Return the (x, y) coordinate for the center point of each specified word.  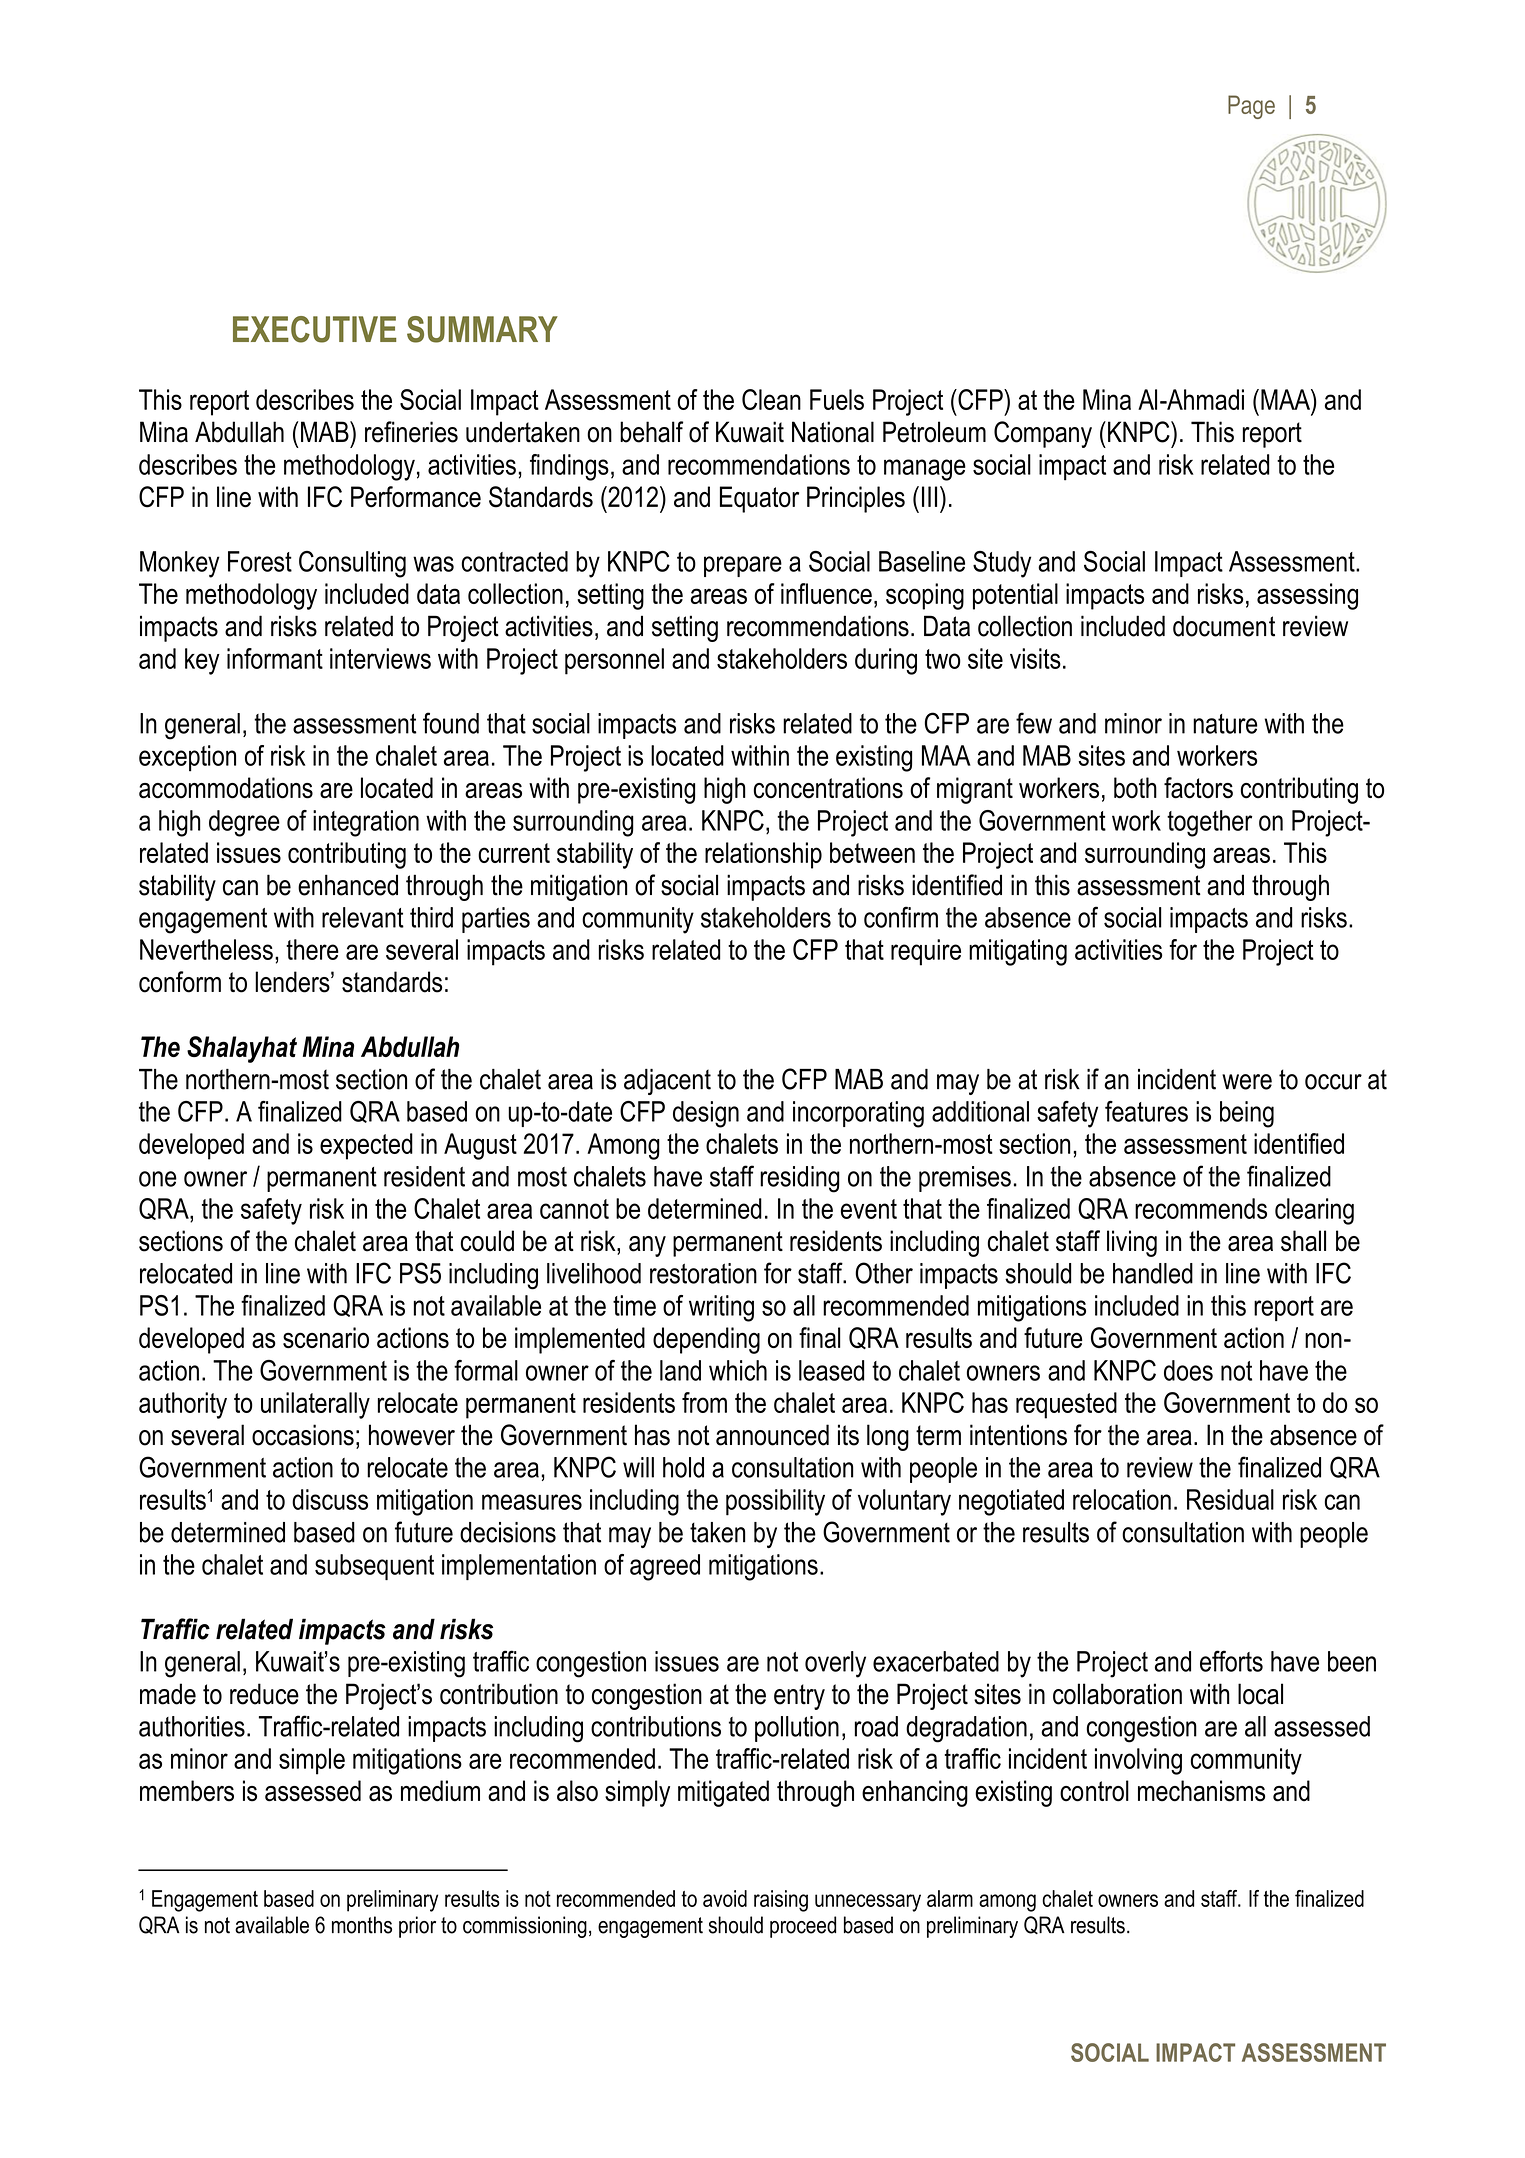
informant (275, 658)
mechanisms (1201, 1791)
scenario (326, 1337)
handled (1153, 1273)
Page (1251, 107)
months (362, 1925)
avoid (725, 1898)
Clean (771, 399)
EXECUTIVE (314, 329)
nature (1225, 724)
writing (721, 1308)
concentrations (828, 788)
